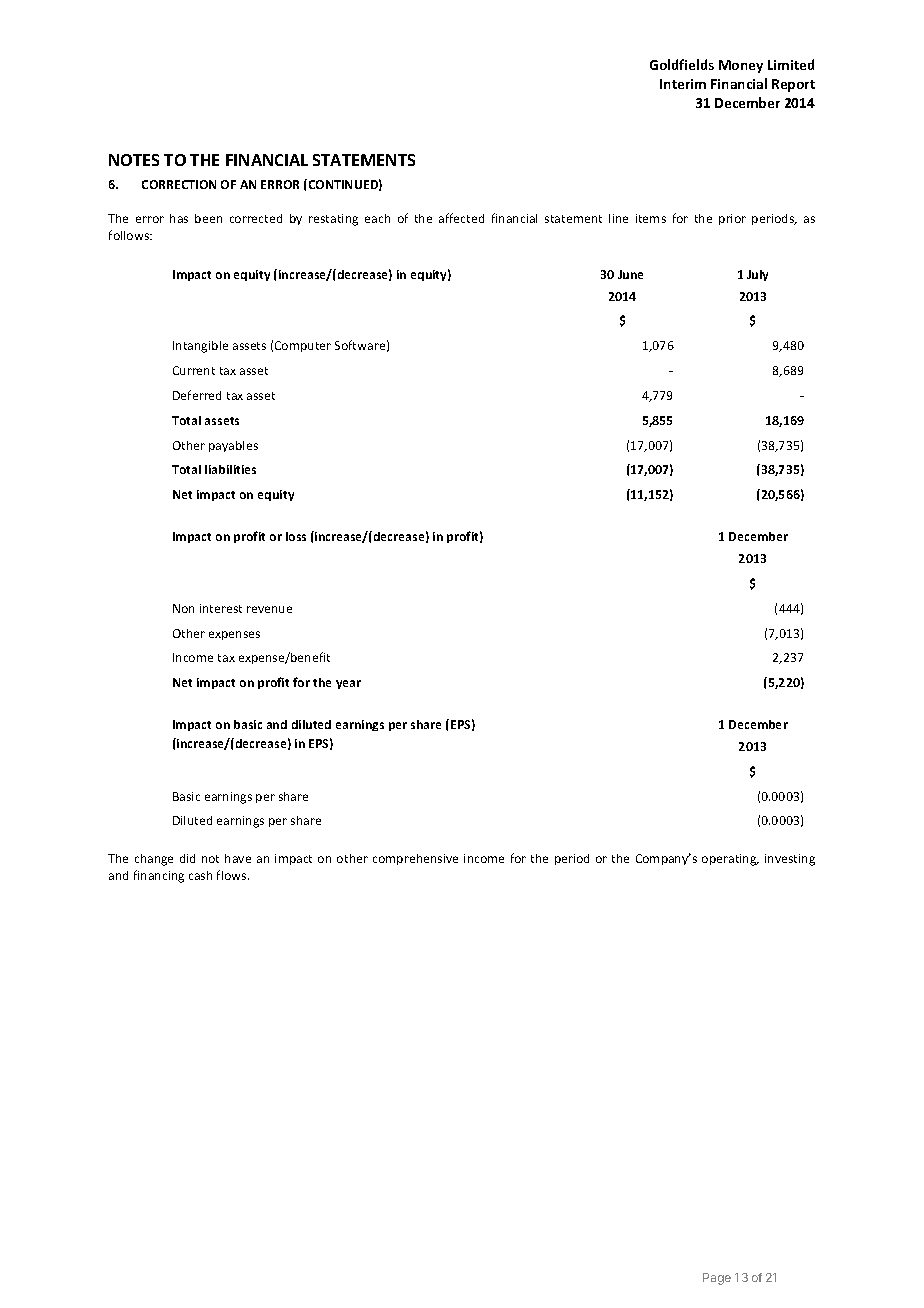 Image resolution: width=924 pixels, height=1308 pixels. What do you see at coordinates (230, 469) in the image?
I see `liabilities` at bounding box center [230, 469].
